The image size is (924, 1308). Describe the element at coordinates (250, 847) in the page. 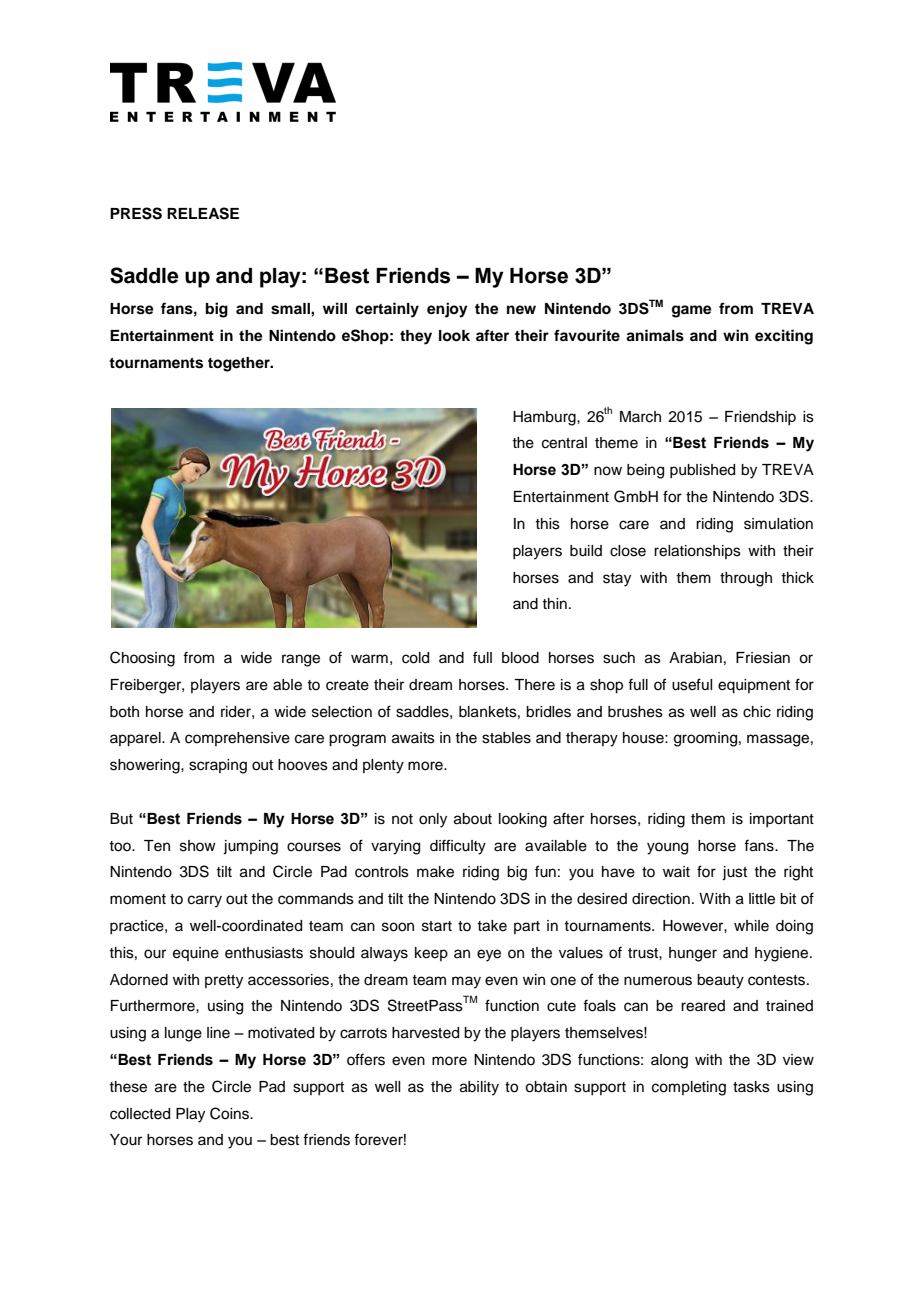

I see `jumping` at that location.
